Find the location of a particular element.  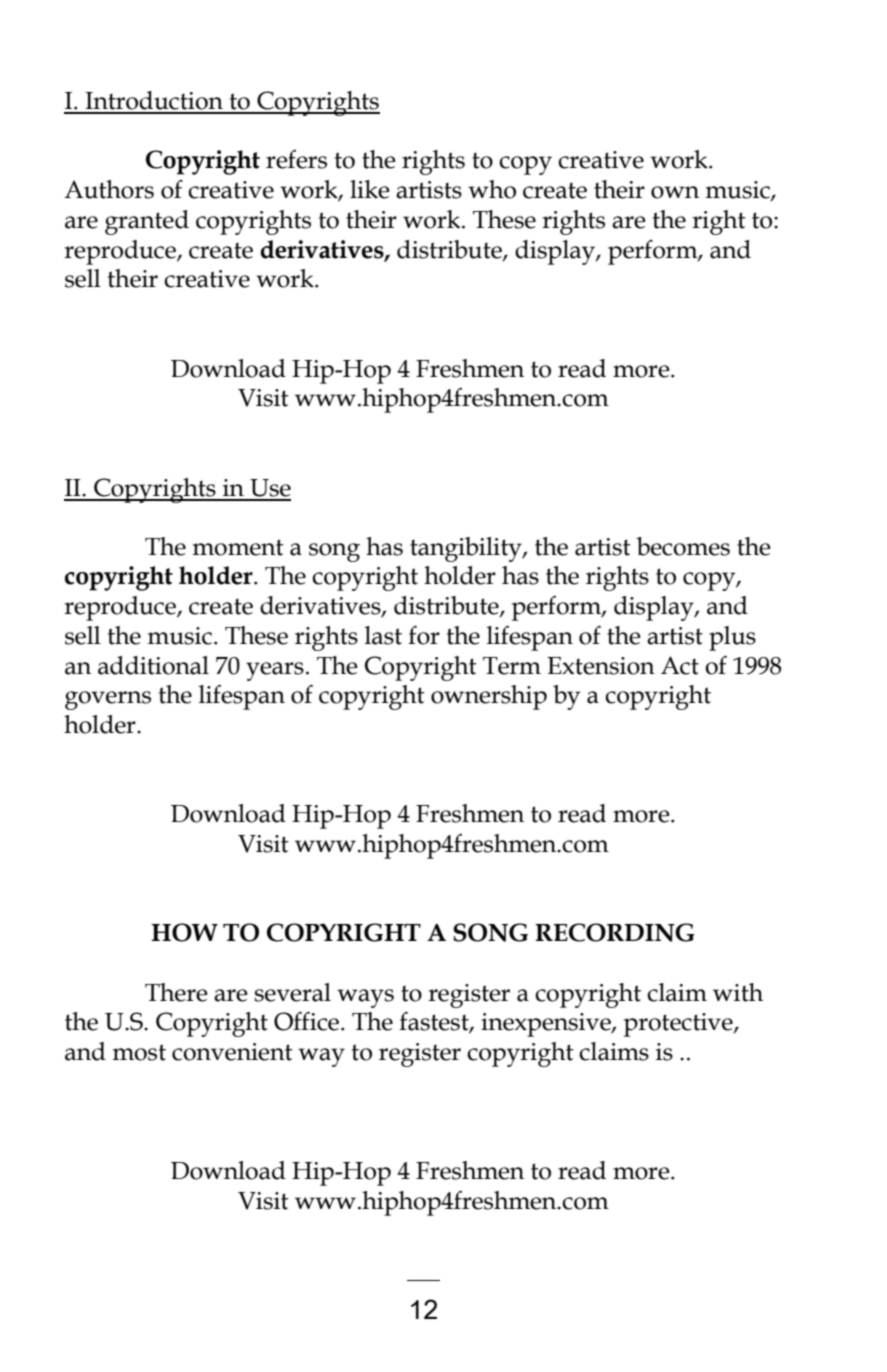

HOW is located at coordinates (184, 932).
